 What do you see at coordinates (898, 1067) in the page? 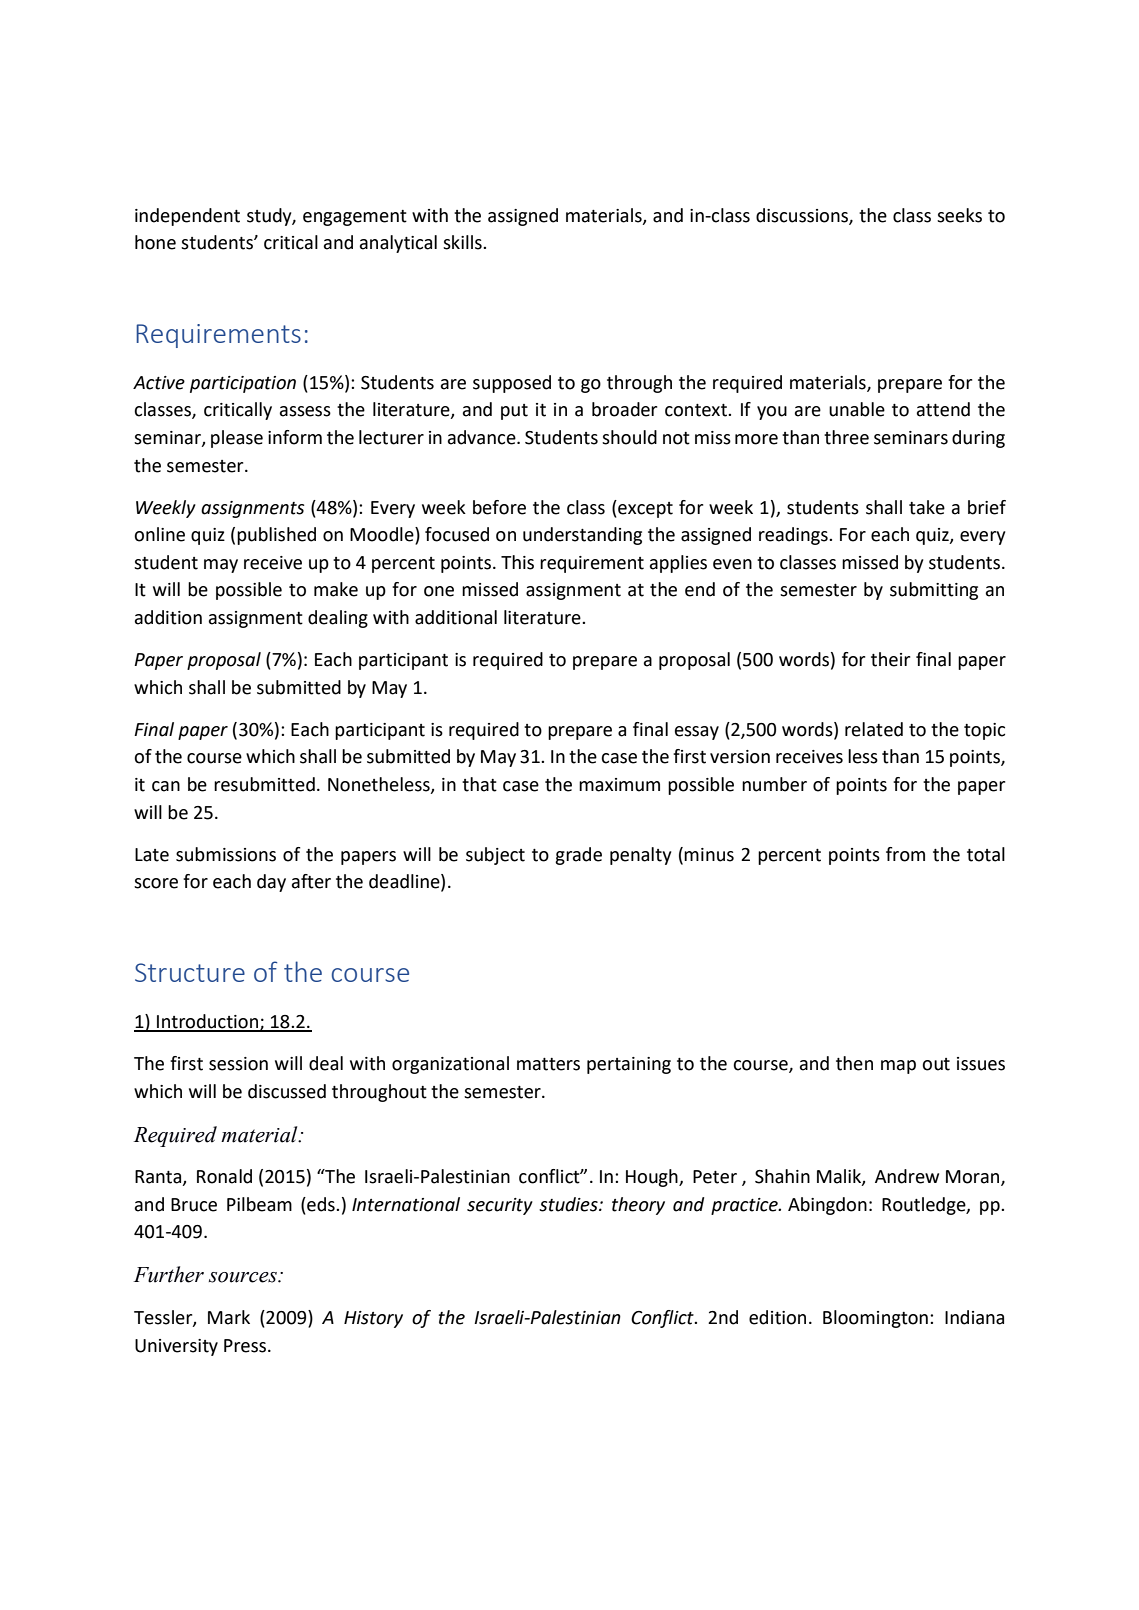
I see `map` at bounding box center [898, 1067].
